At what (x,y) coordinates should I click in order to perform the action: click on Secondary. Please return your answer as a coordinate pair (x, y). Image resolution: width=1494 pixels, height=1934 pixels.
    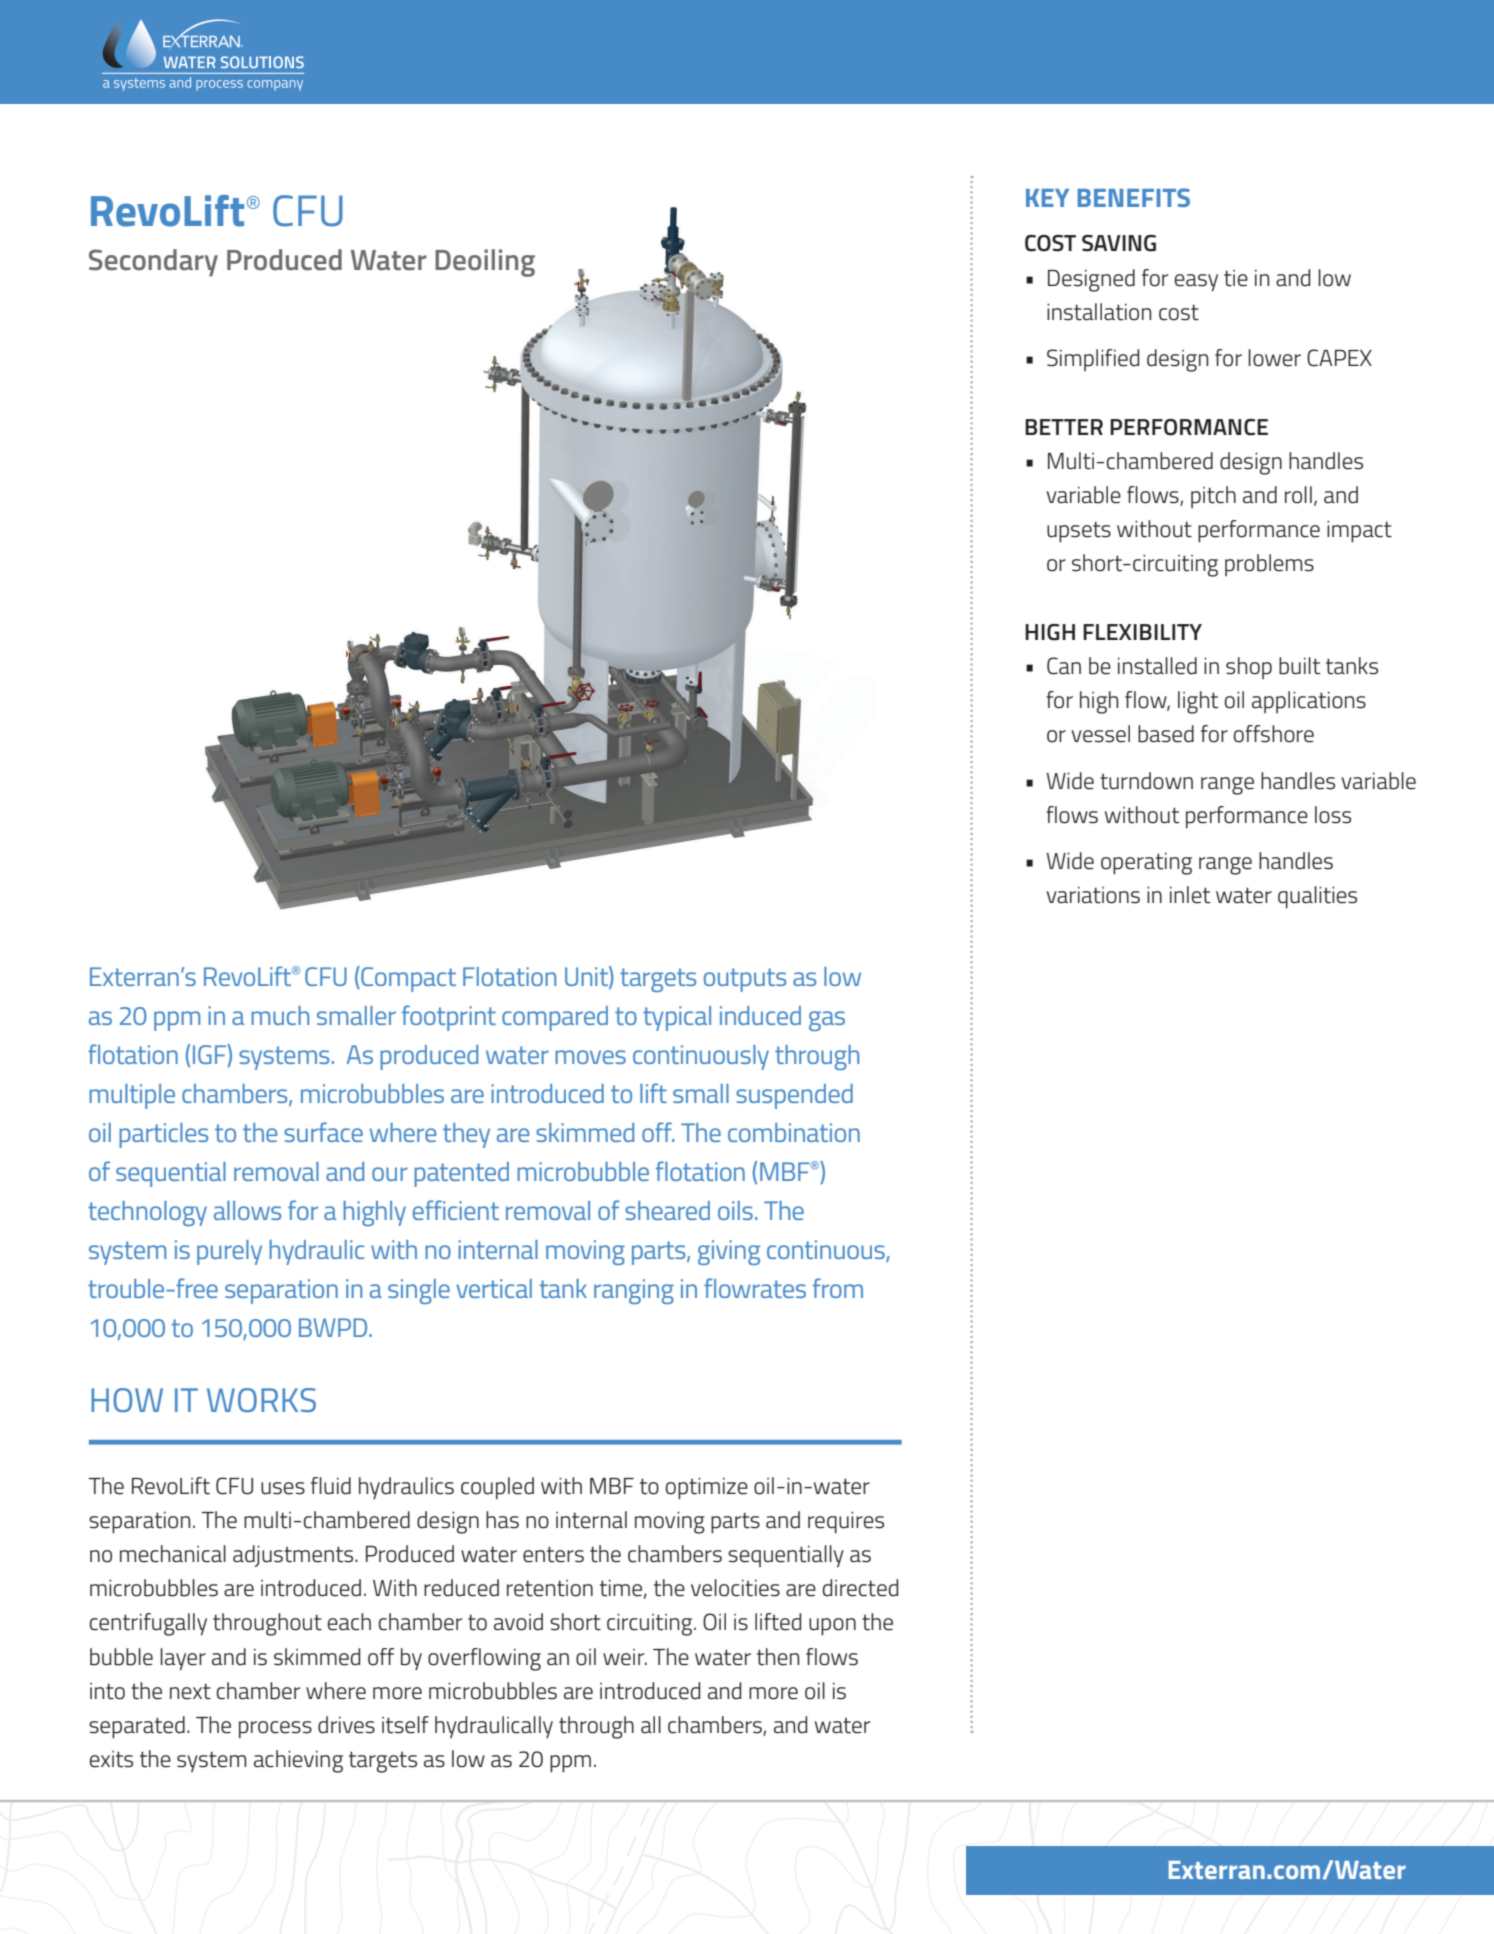
    Looking at the image, I should click on (153, 263).
